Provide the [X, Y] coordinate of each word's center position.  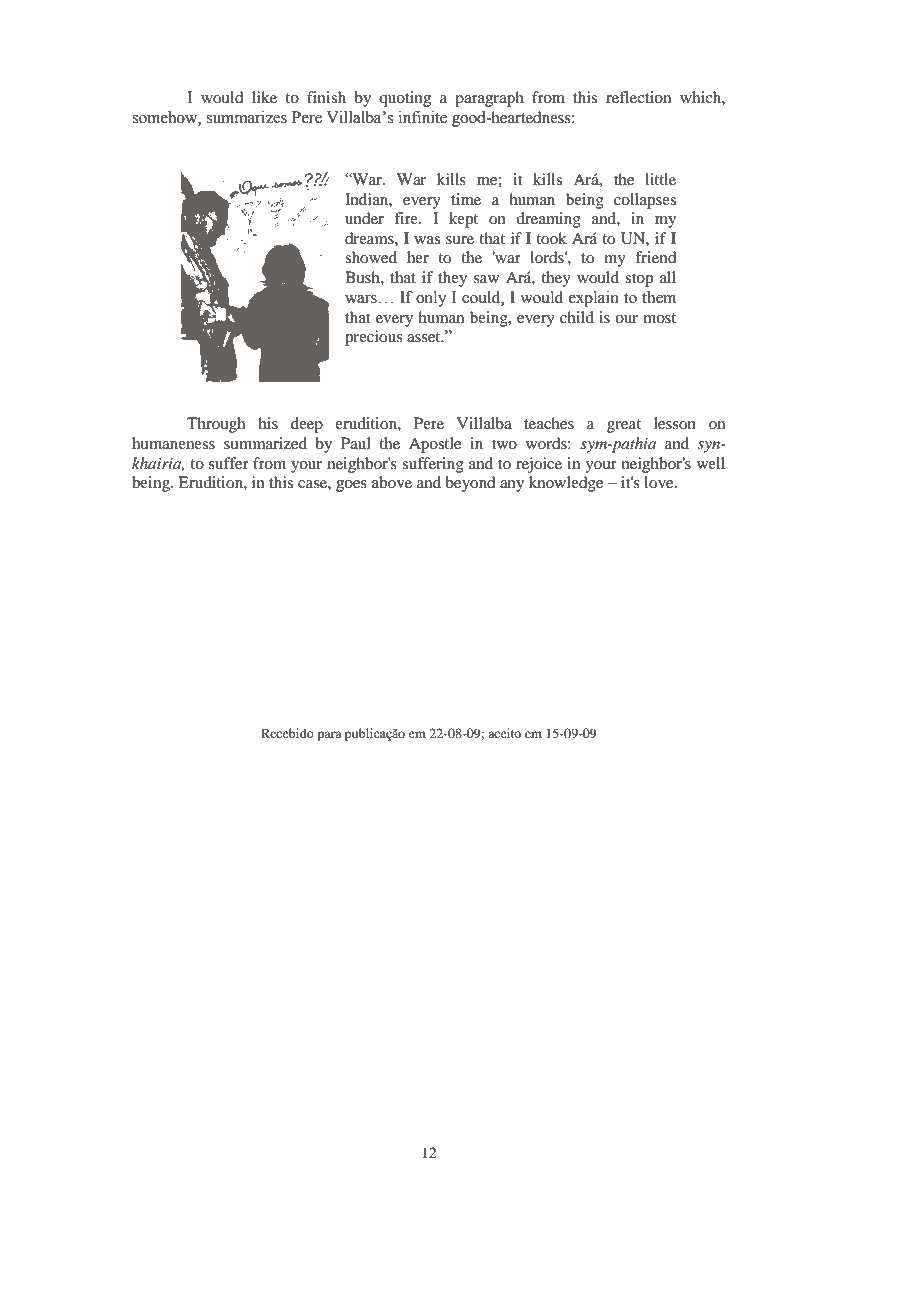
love [660, 482]
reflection [638, 97]
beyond [470, 484]
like [264, 97]
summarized [265, 443]
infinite [423, 117]
